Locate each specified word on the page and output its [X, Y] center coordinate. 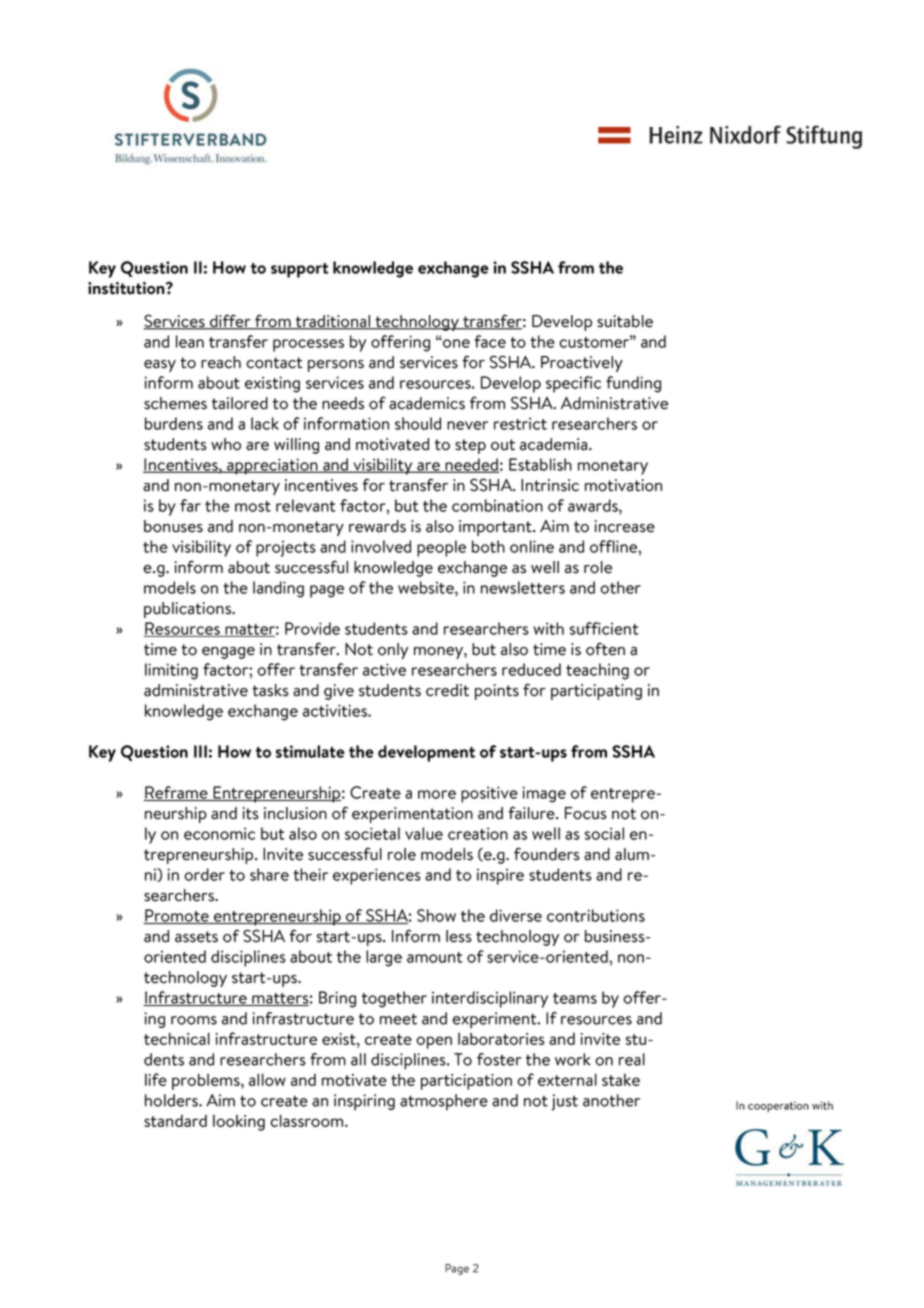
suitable [625, 321]
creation [478, 833]
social [604, 833]
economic [219, 833]
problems [207, 1081]
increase [625, 526]
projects [286, 548]
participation [466, 1082]
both [488, 546]
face [490, 341]
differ [230, 322]
